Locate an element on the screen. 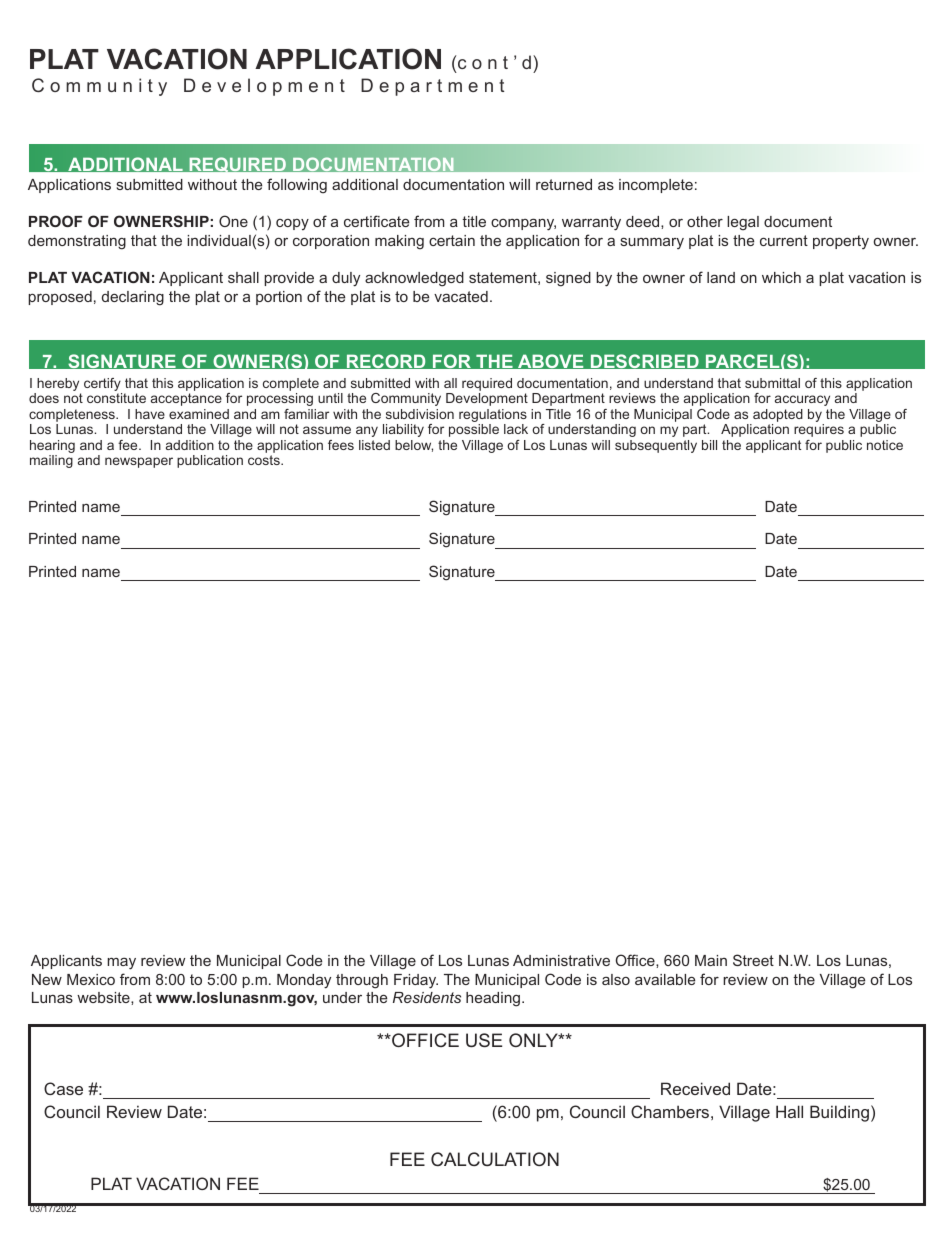  newspaper is located at coordinates (139, 462).
